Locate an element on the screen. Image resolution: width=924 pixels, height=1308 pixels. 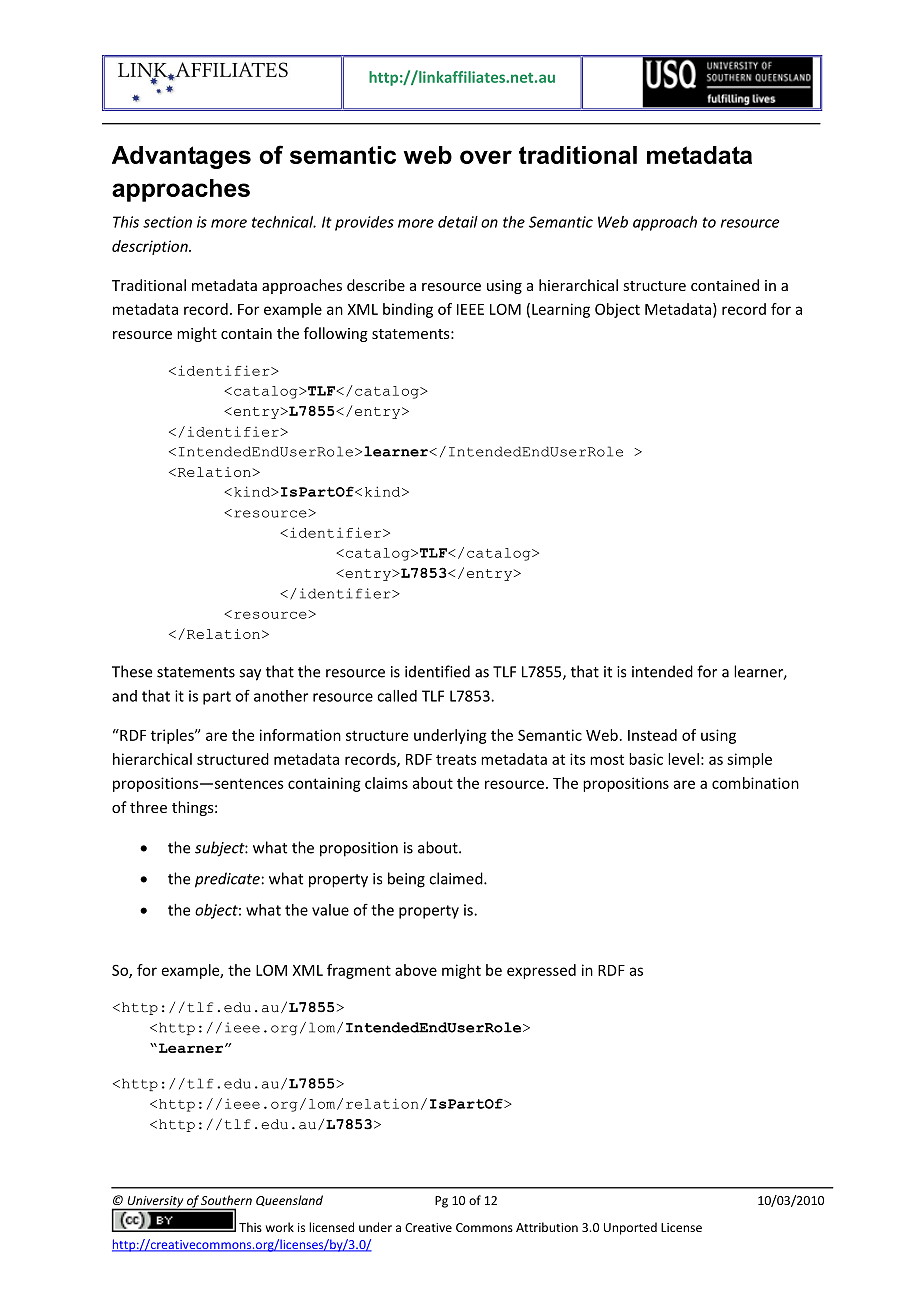
Unported is located at coordinates (630, 1228).
